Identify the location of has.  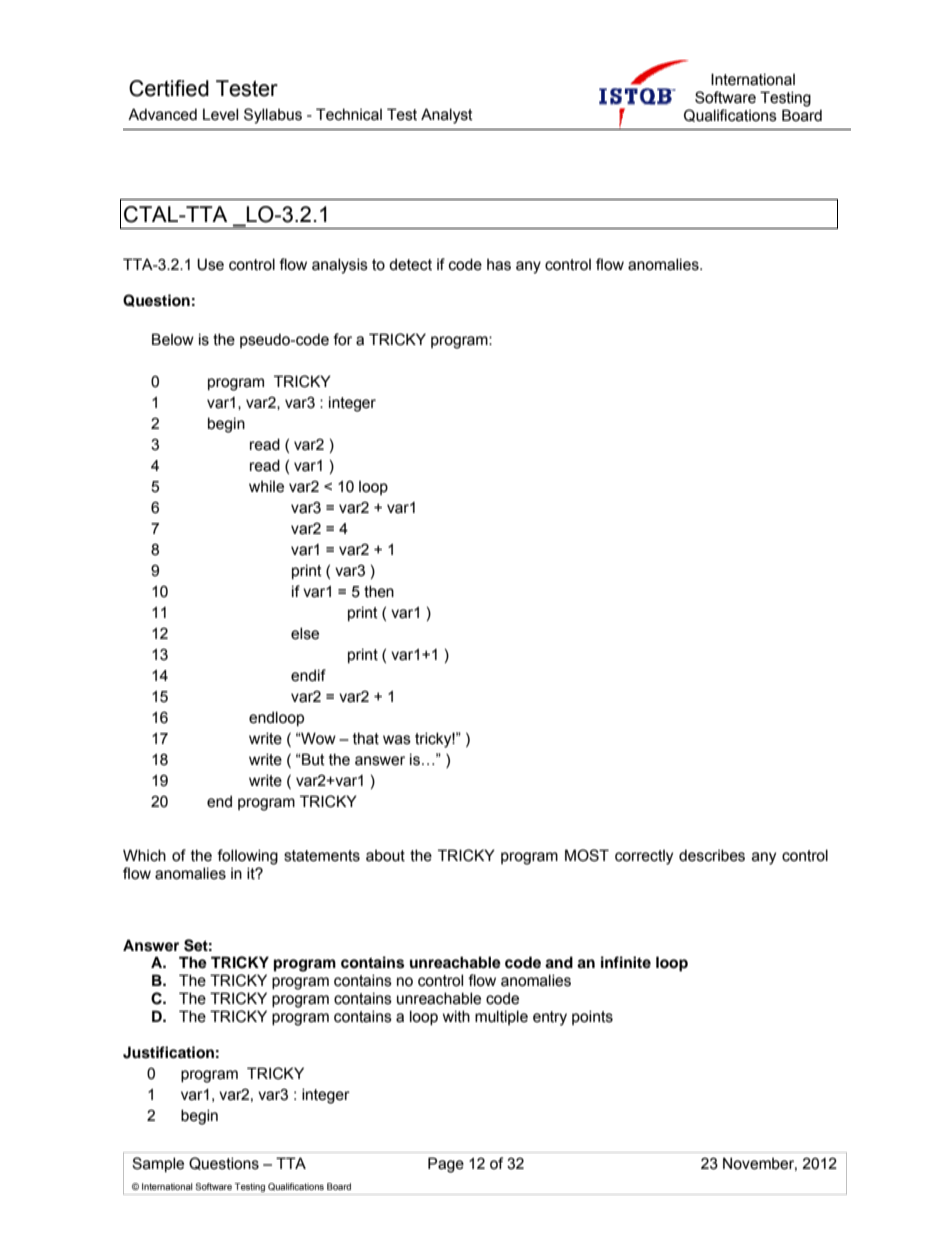
(499, 265).
